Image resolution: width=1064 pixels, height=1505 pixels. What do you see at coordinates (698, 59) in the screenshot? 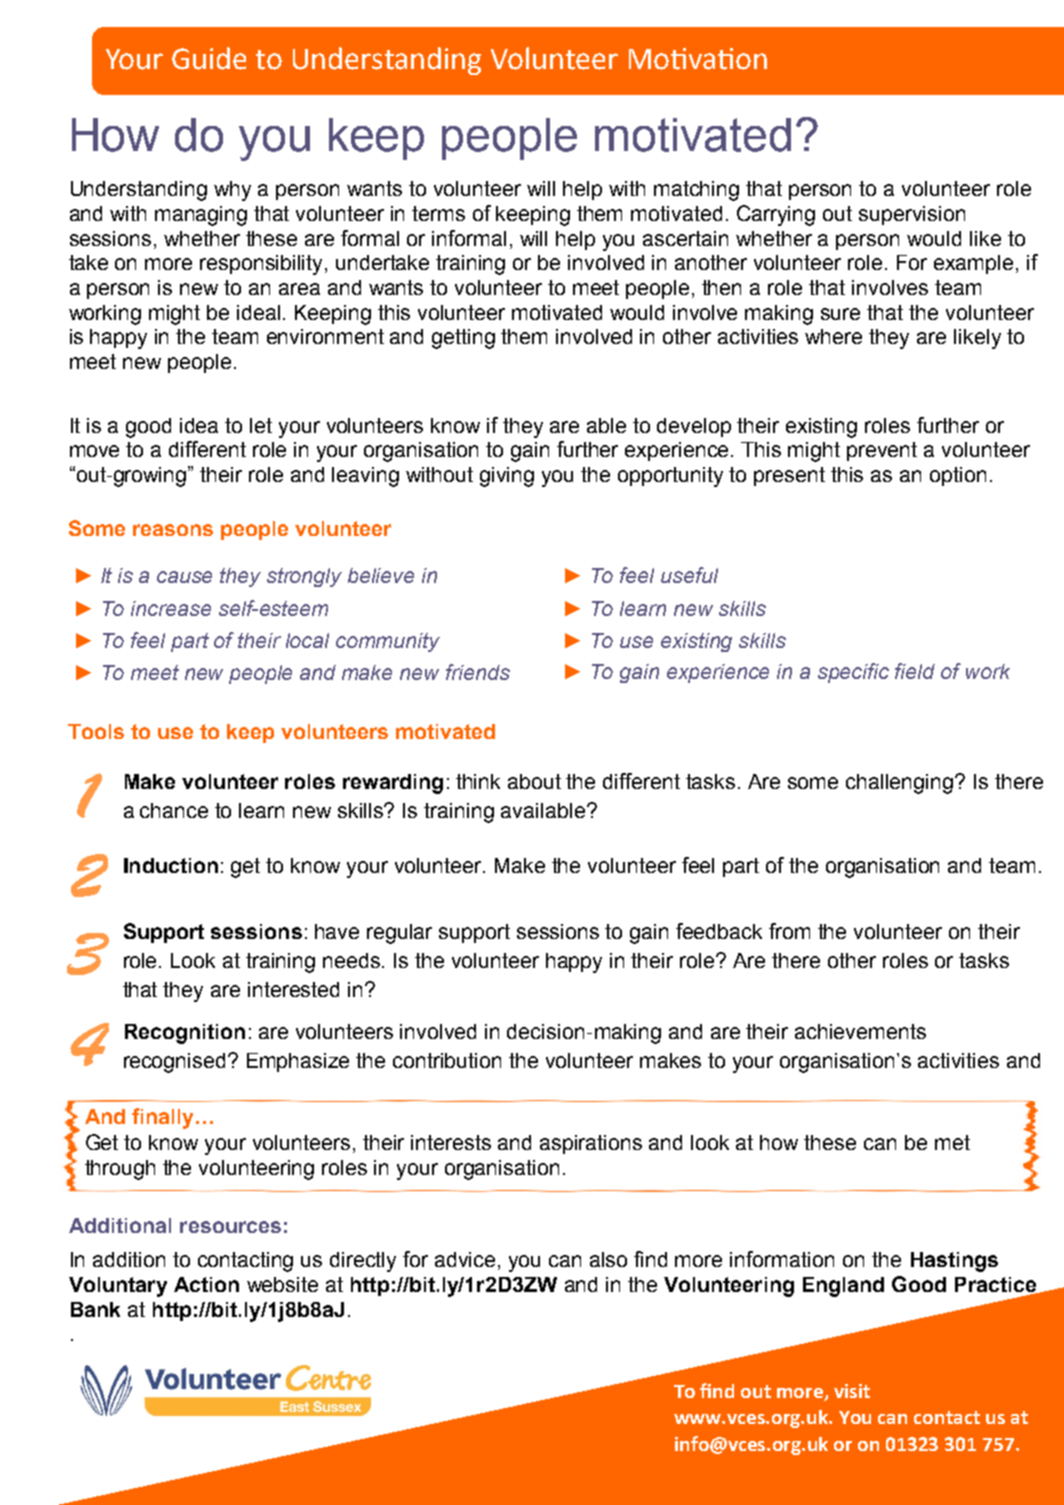
I see `Motivation` at bounding box center [698, 59].
